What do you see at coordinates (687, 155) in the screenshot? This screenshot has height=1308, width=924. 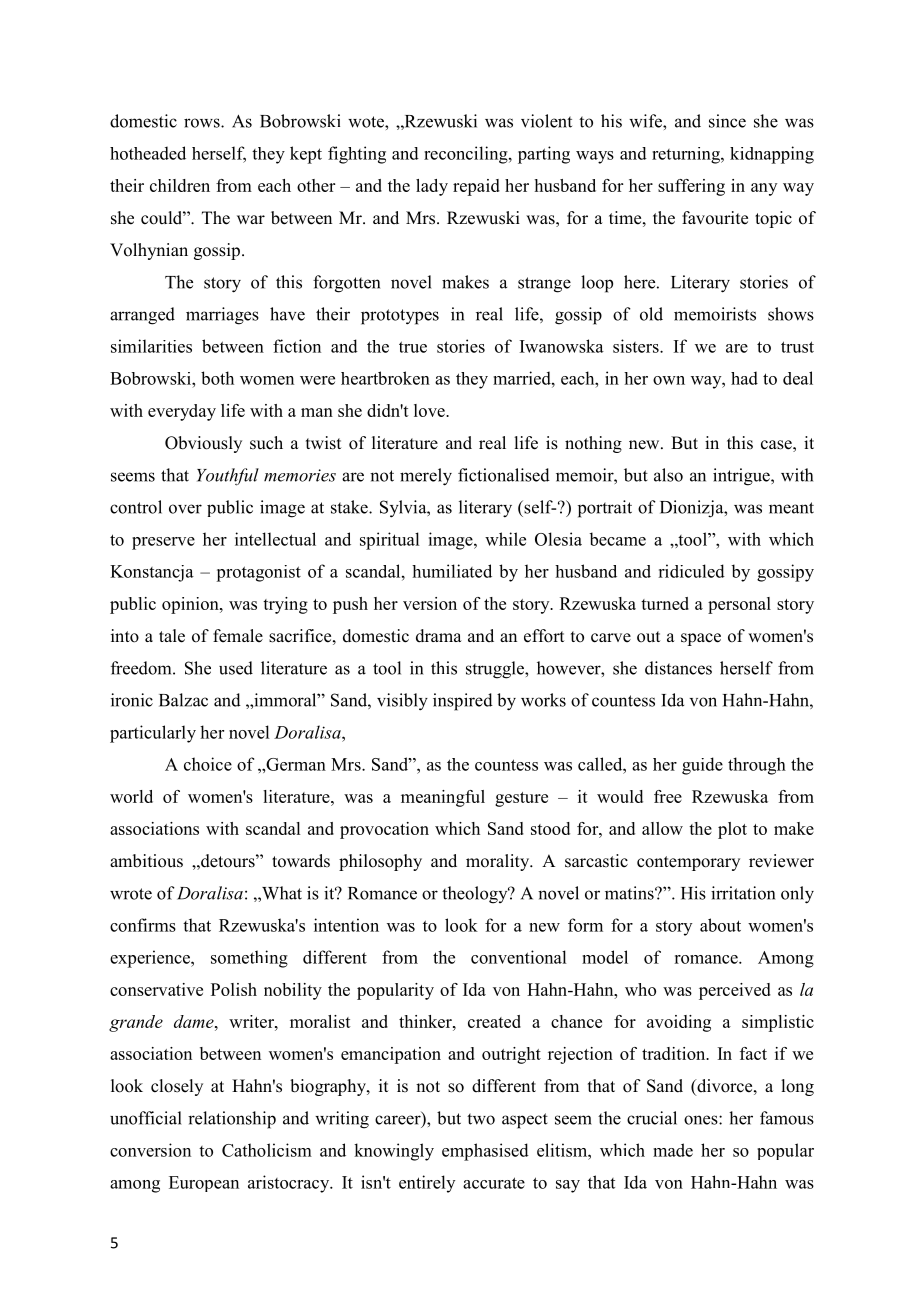 I see `returning` at bounding box center [687, 155].
